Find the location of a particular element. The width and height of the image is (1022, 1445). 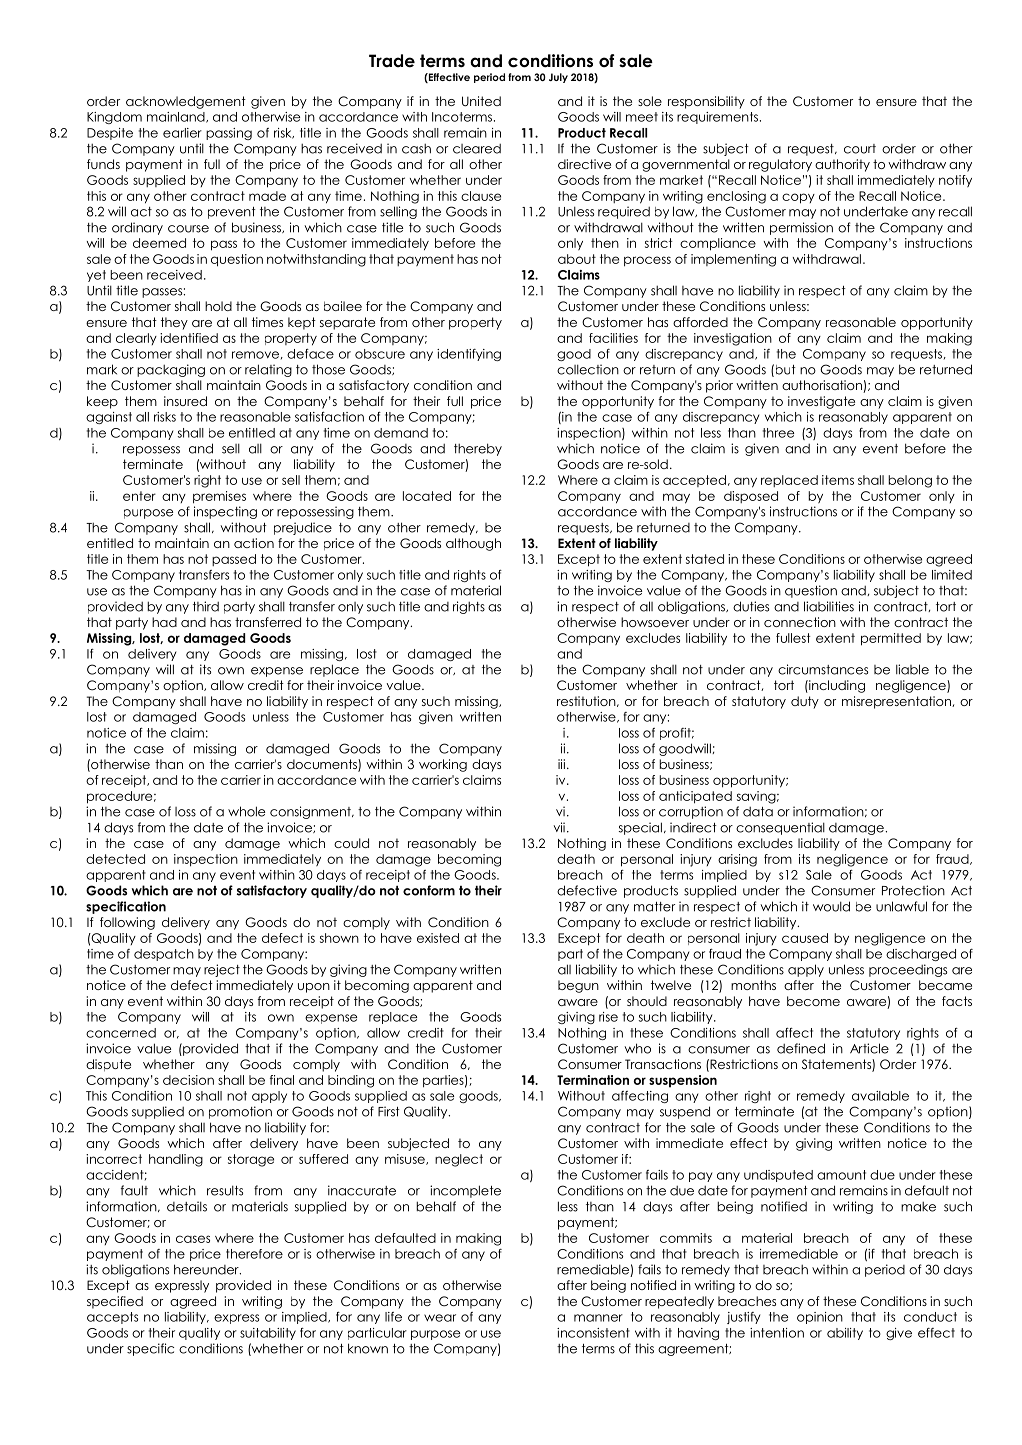

July is located at coordinates (558, 78).
